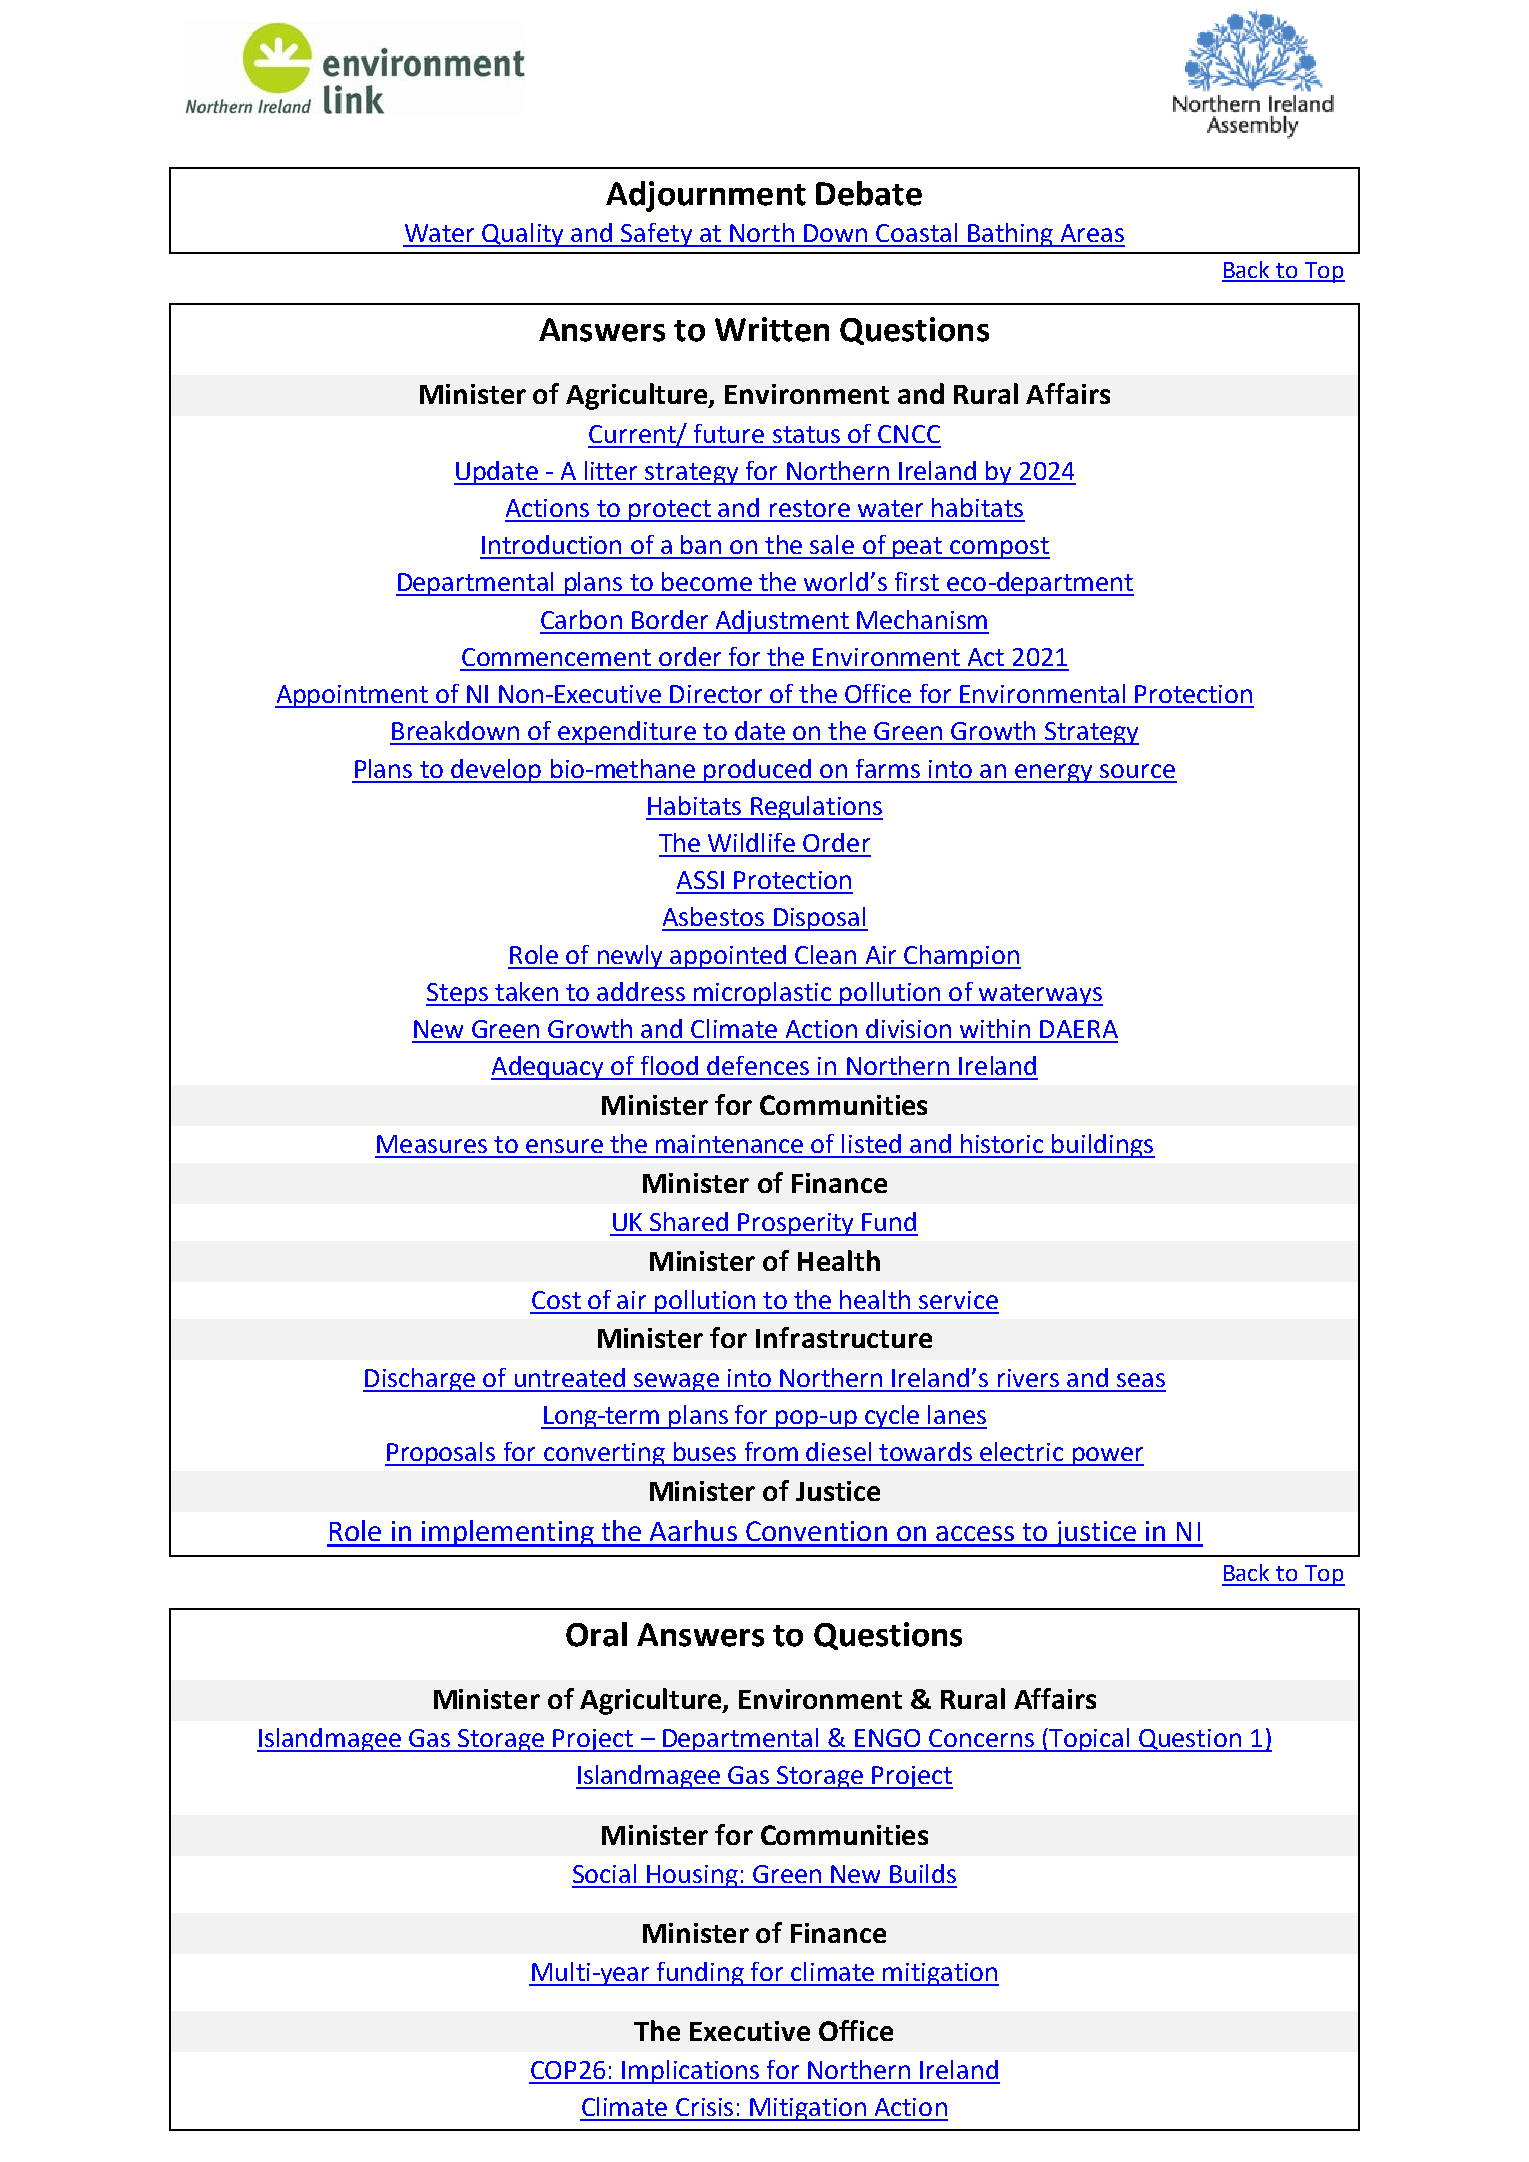  Describe the element at coordinates (758, 771) in the document. I see `produced` at that location.
